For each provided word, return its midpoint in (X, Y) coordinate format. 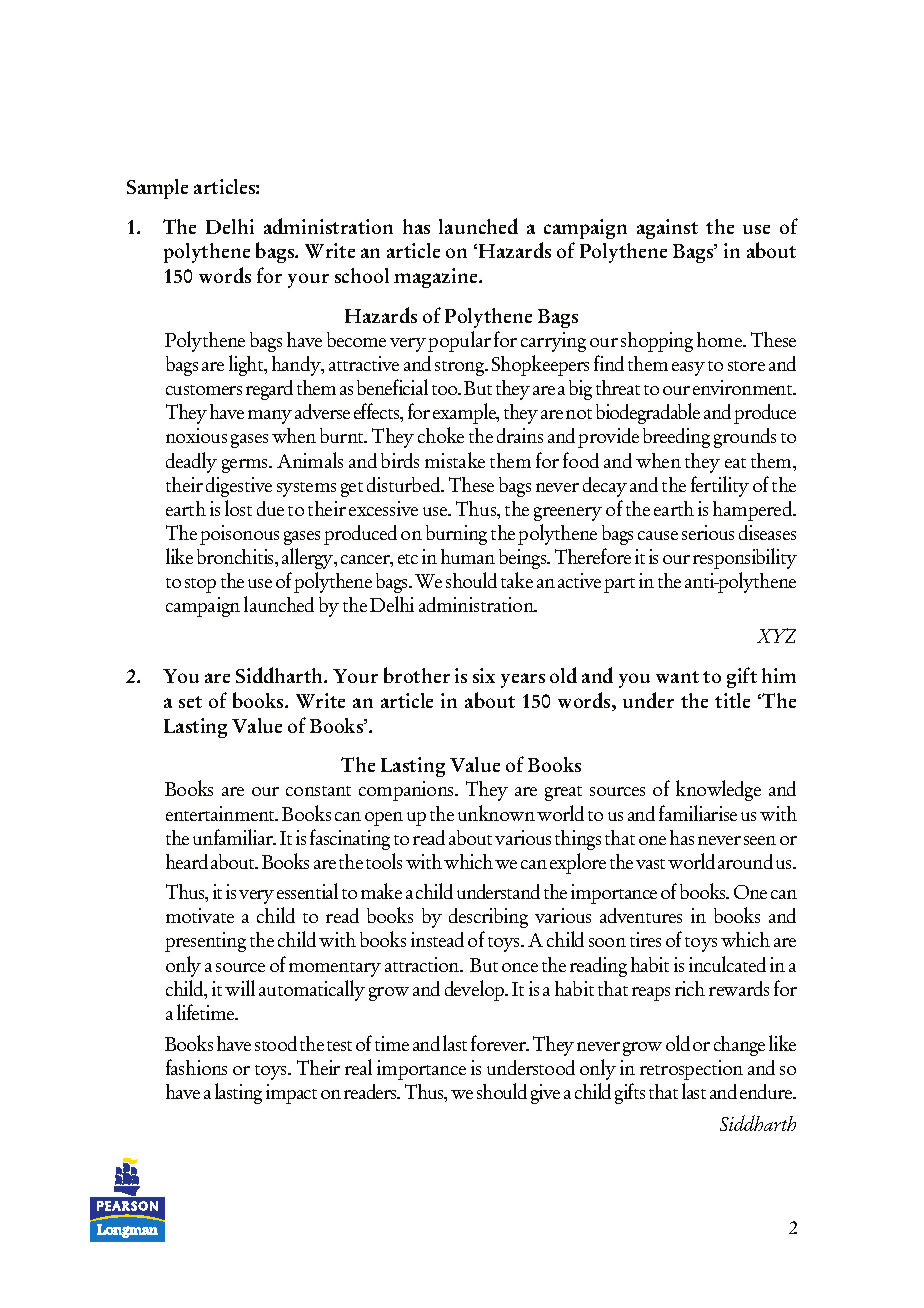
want (677, 677)
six (484, 675)
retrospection (691, 1070)
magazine (437, 278)
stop (200, 585)
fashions (196, 1067)
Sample (157, 189)
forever (499, 1043)
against (667, 229)
